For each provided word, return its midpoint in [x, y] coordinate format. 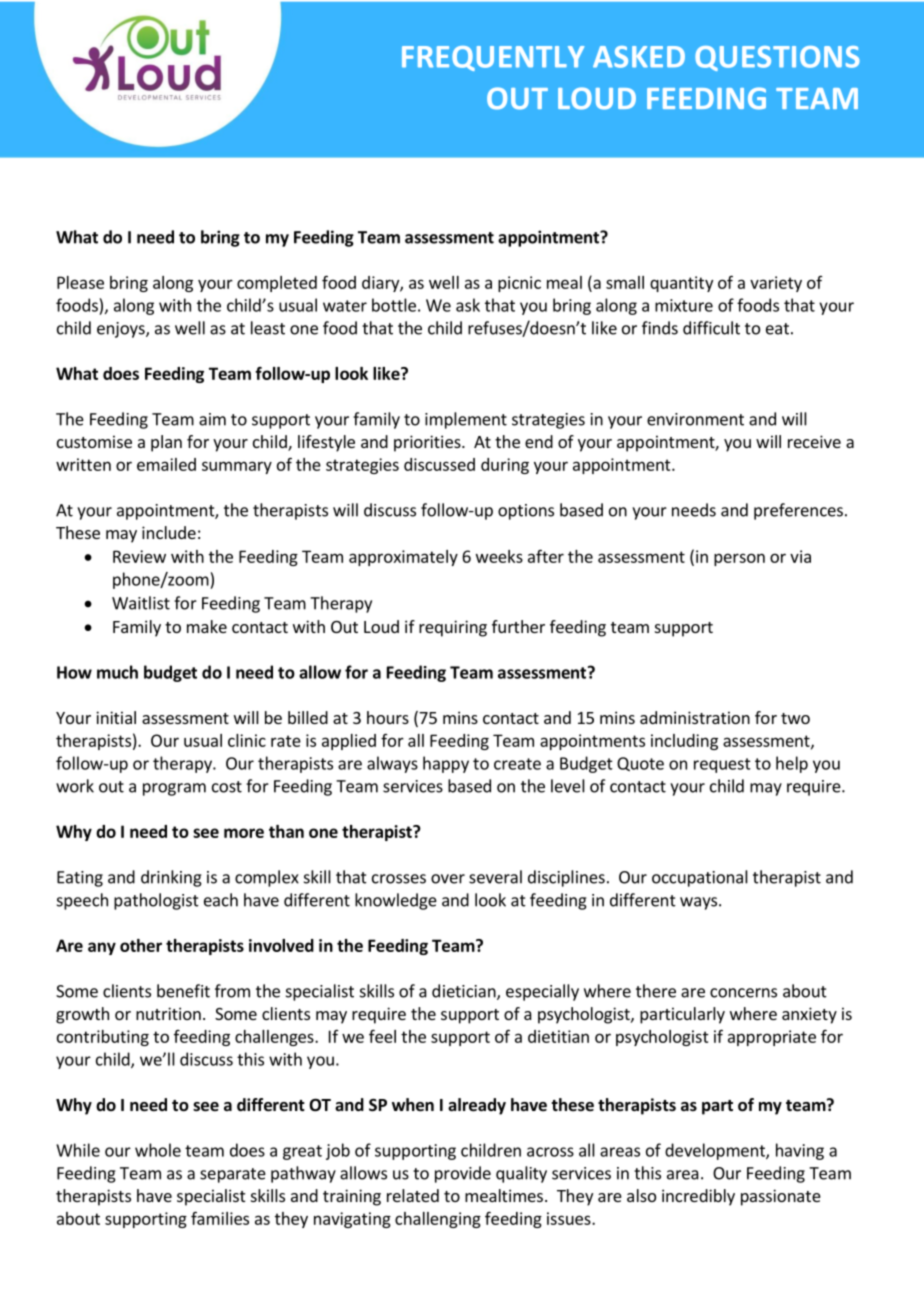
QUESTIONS [777, 58]
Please [80, 282]
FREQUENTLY [493, 58]
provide [463, 1174]
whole [158, 1150]
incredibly [698, 1197]
